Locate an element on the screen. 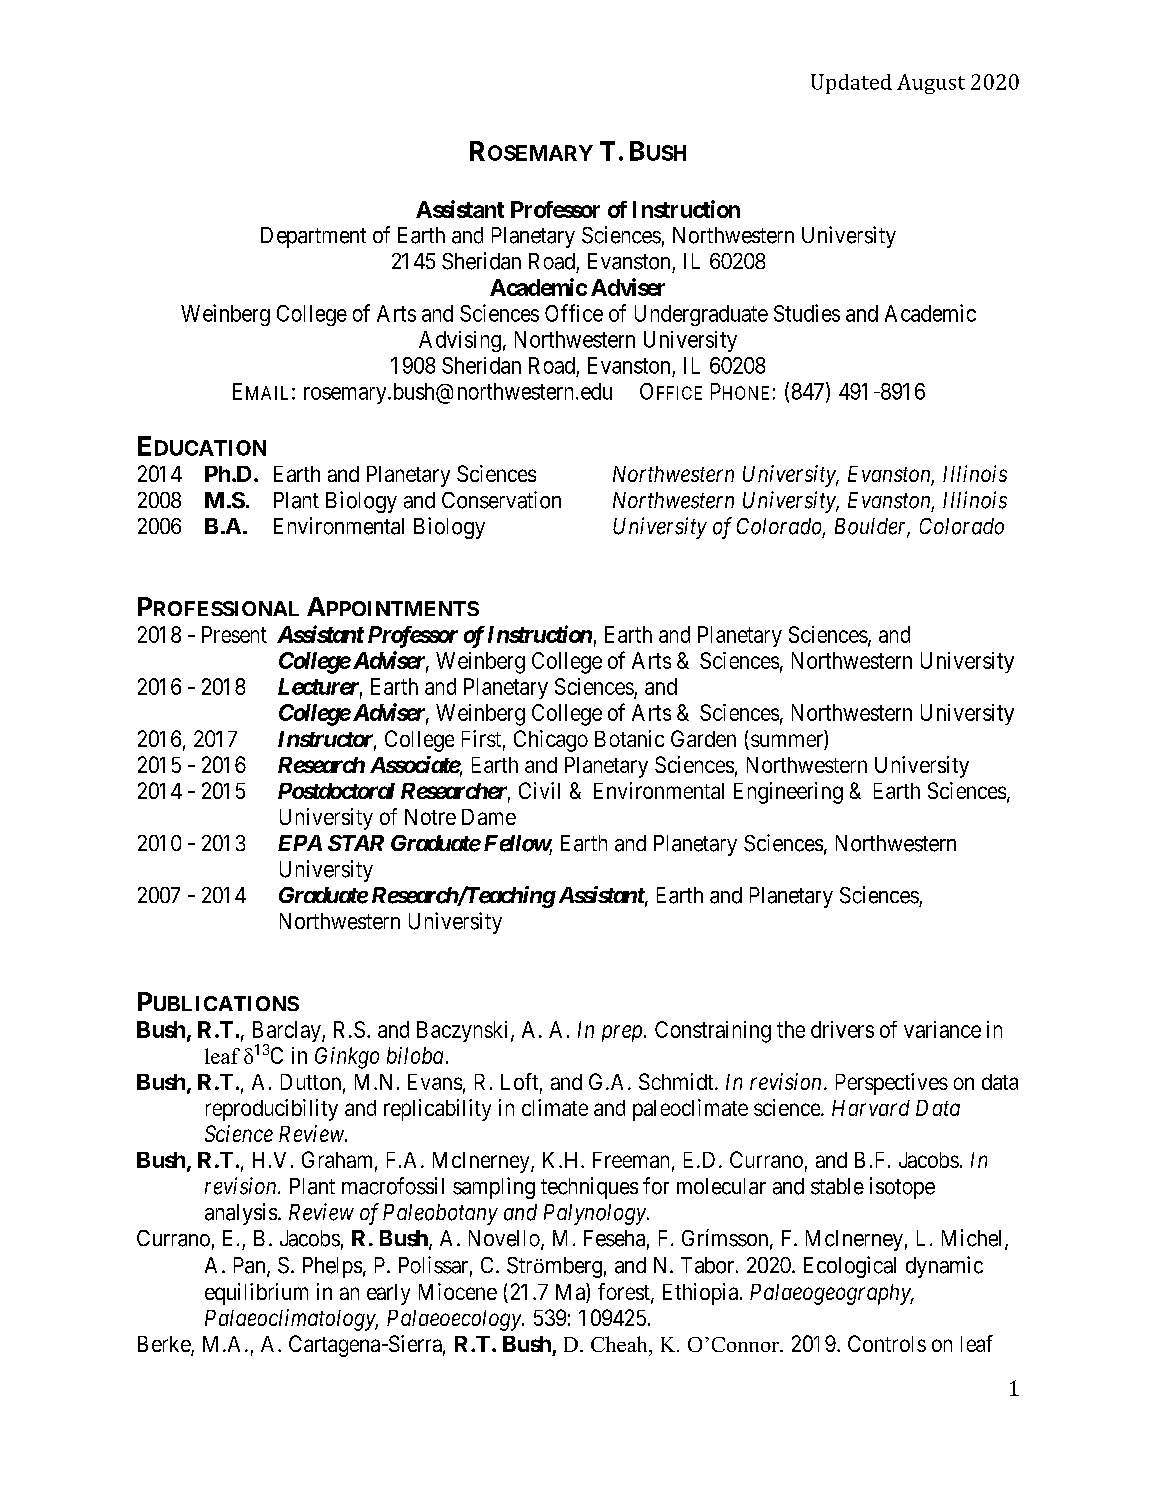 Image resolution: width=1156 pixels, height=1495 pixels. Civil is located at coordinates (539, 790).
